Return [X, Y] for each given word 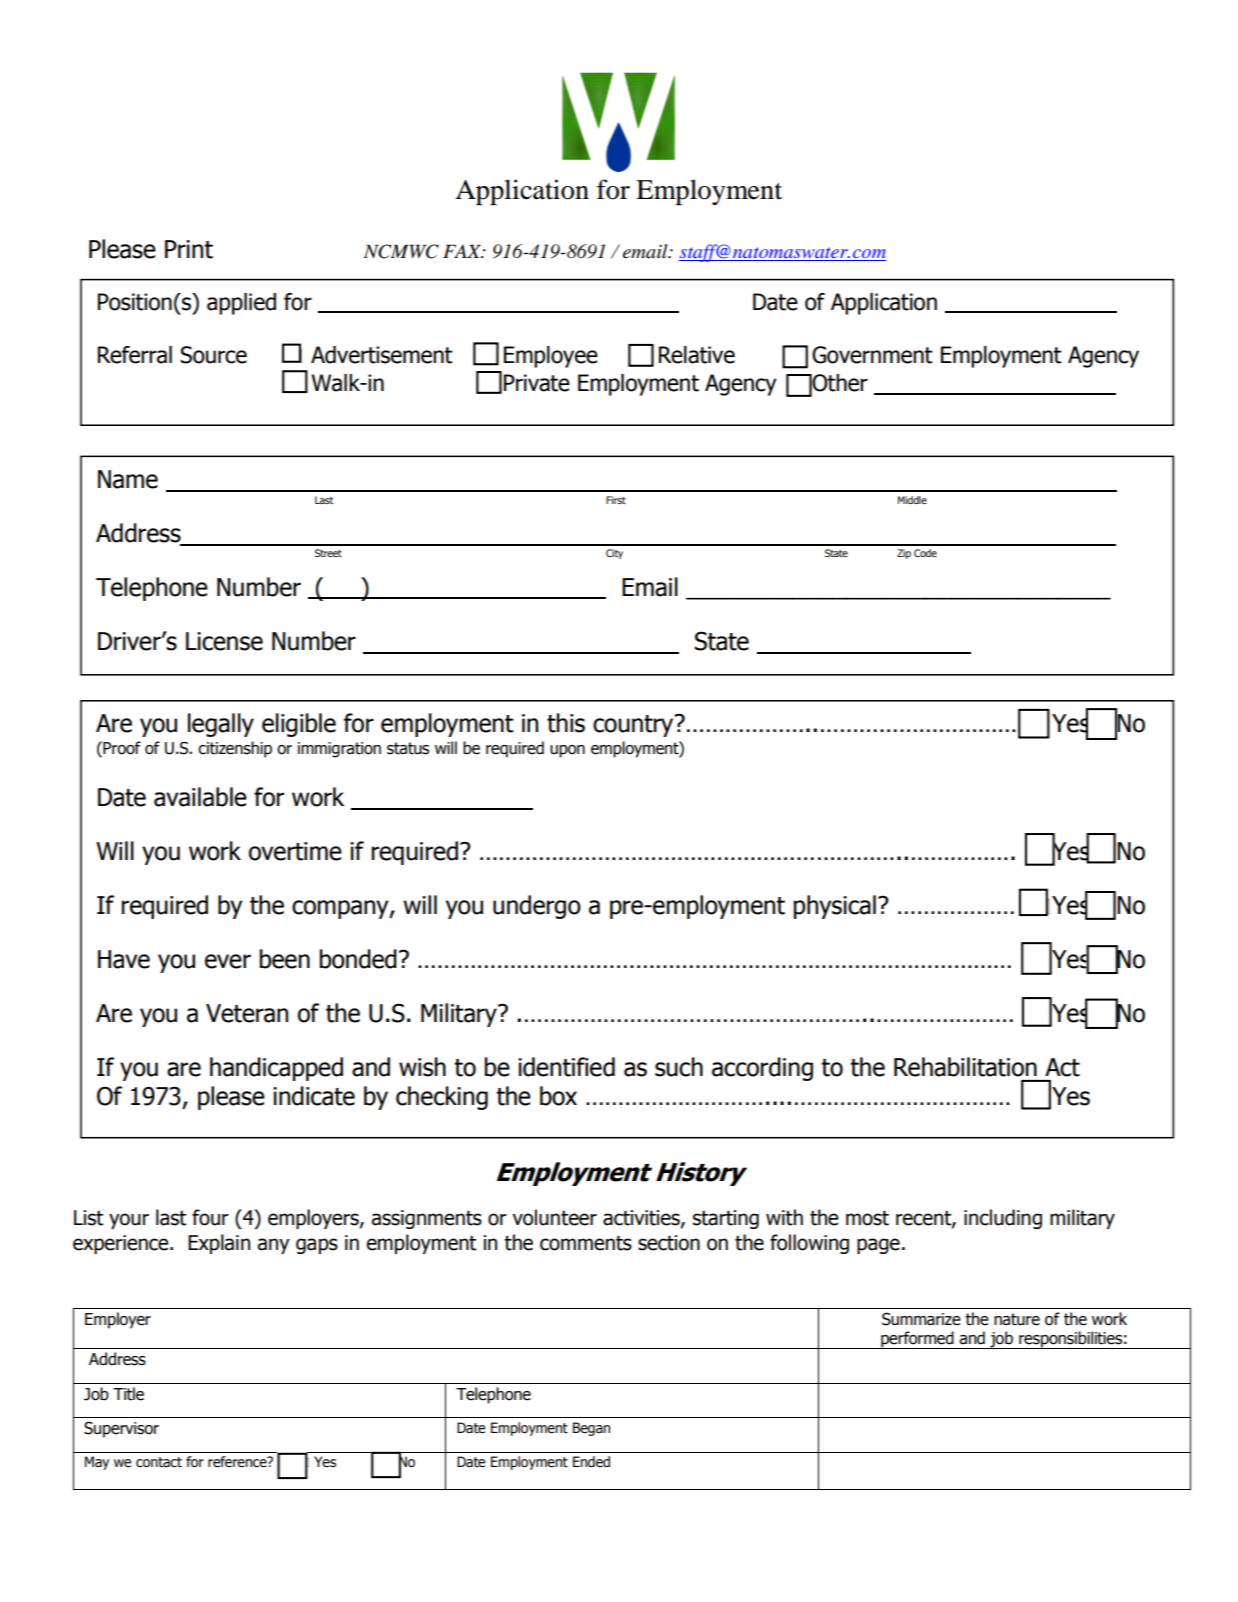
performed [917, 1340]
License [224, 641]
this [566, 723]
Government [872, 355]
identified [566, 1067]
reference [238, 1462]
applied [241, 304]
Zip [904, 554]
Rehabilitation [965, 1067]
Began [591, 1429]
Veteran [247, 1013]
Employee [551, 357]
